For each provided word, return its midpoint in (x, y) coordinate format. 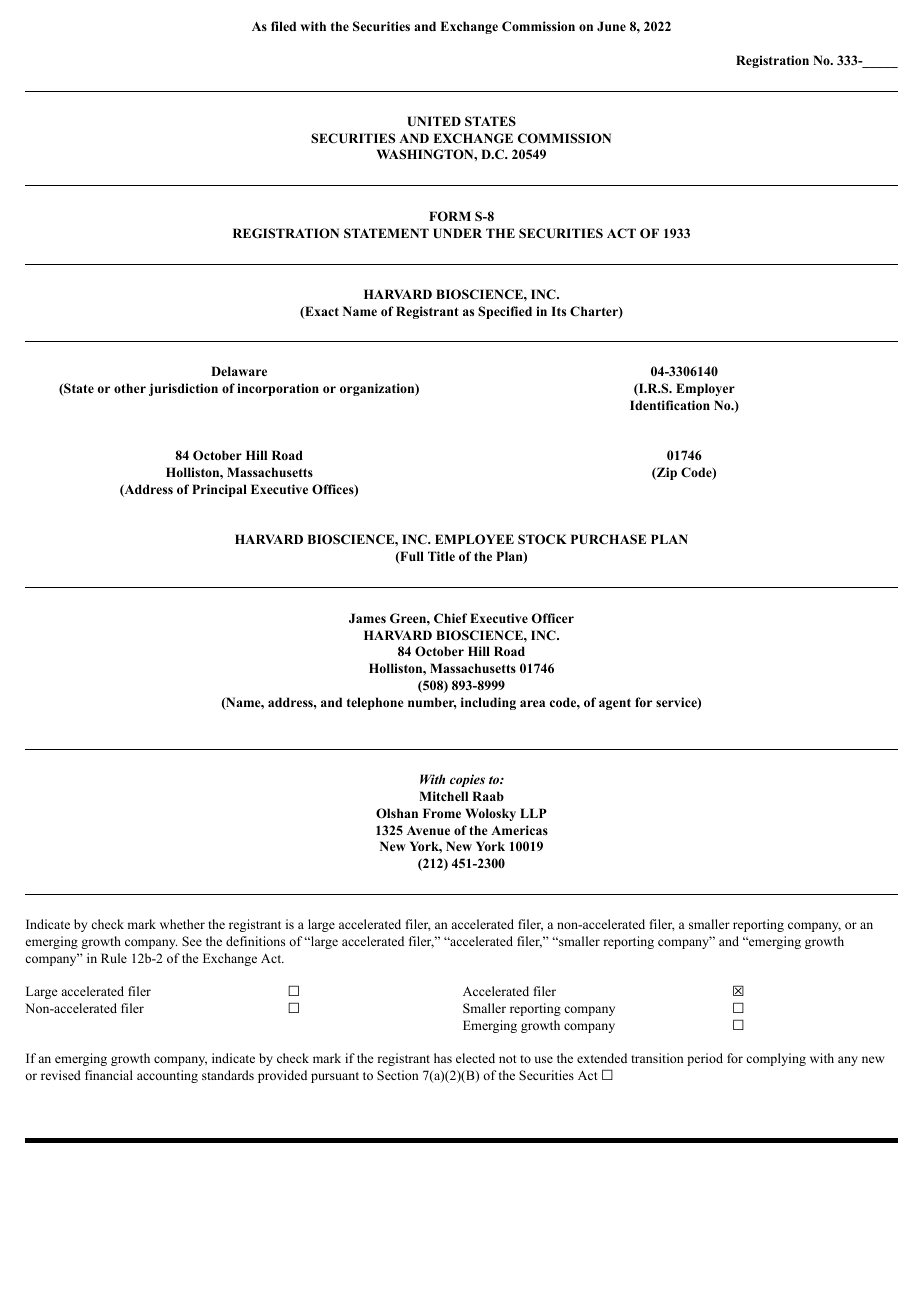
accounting (167, 1076)
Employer (705, 389)
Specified (505, 312)
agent (615, 704)
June (611, 26)
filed (283, 26)
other (130, 388)
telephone (375, 703)
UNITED (434, 121)
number (432, 703)
